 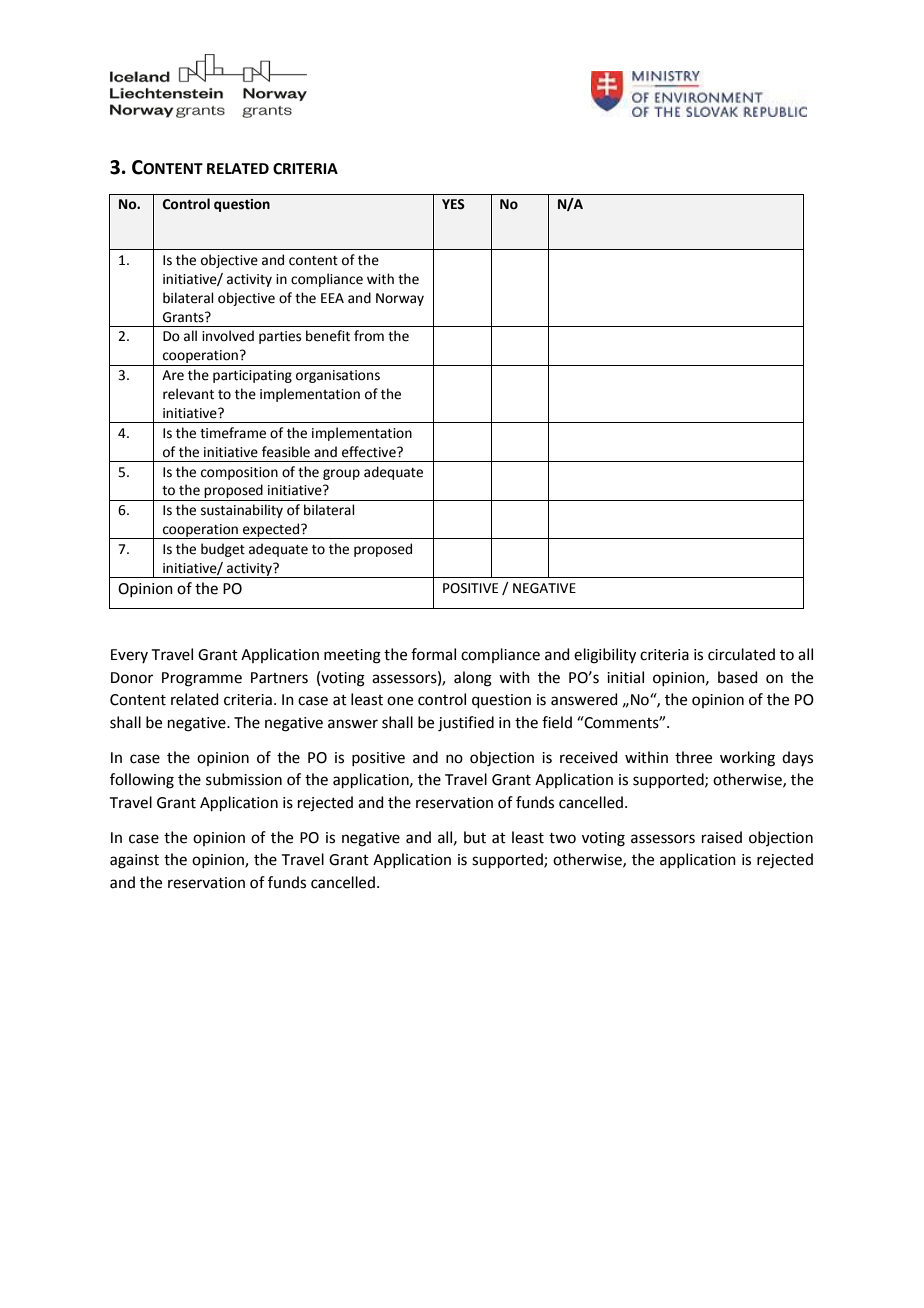 I want to click on Norway, so click(x=400, y=299).
